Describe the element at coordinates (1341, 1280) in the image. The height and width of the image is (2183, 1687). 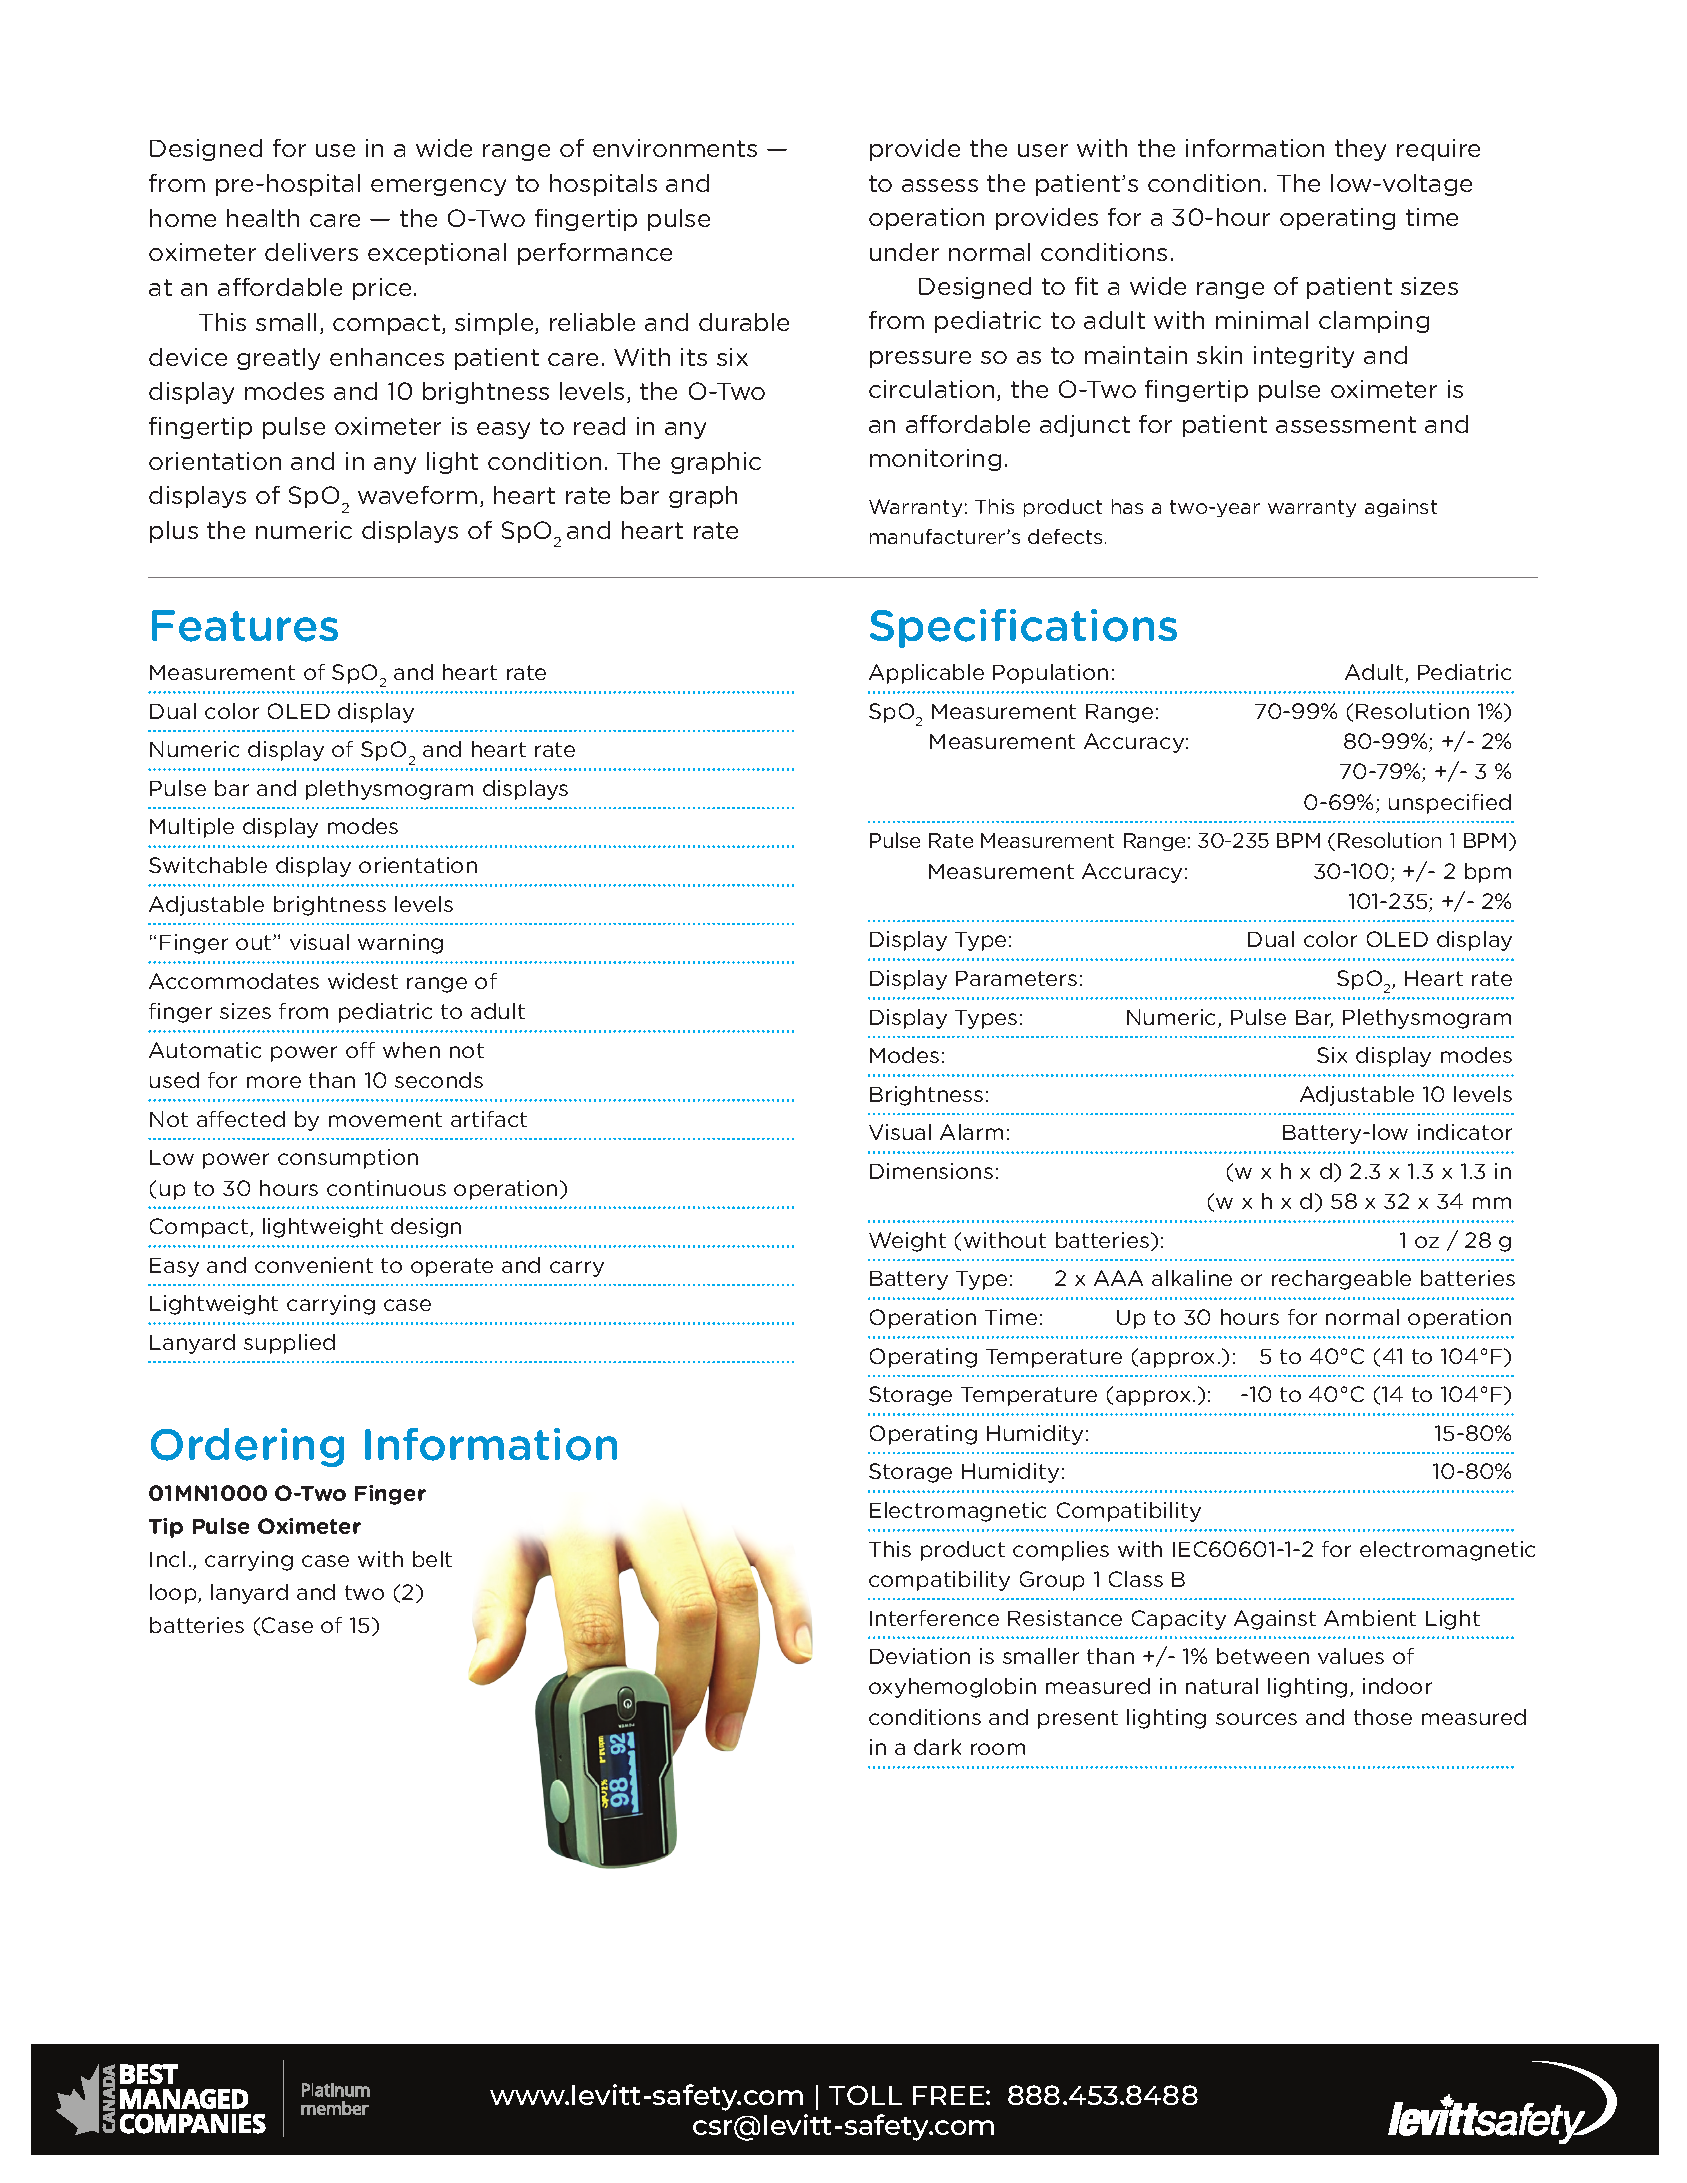
I see `rechargeable` at that location.
